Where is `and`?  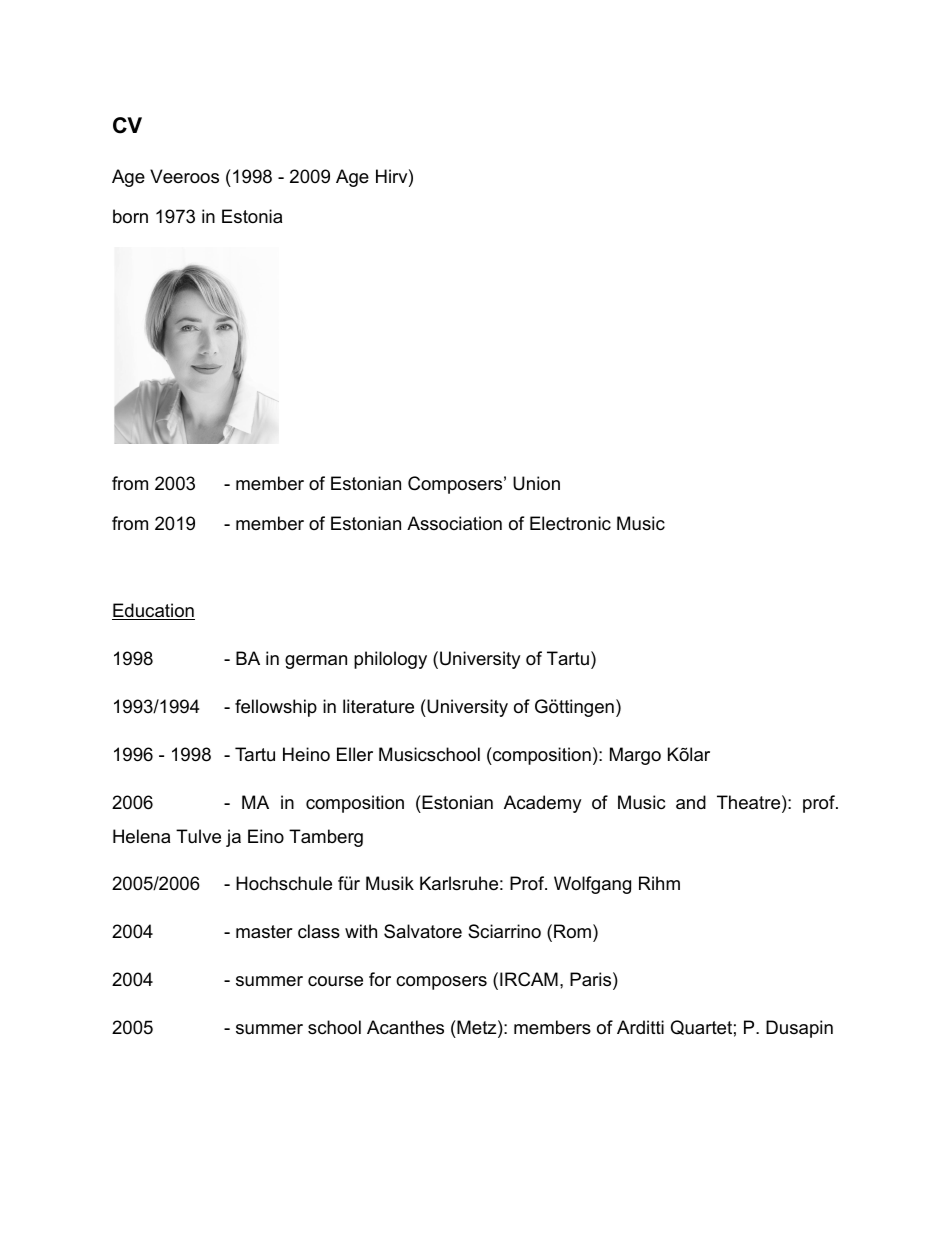
and is located at coordinates (691, 802).
